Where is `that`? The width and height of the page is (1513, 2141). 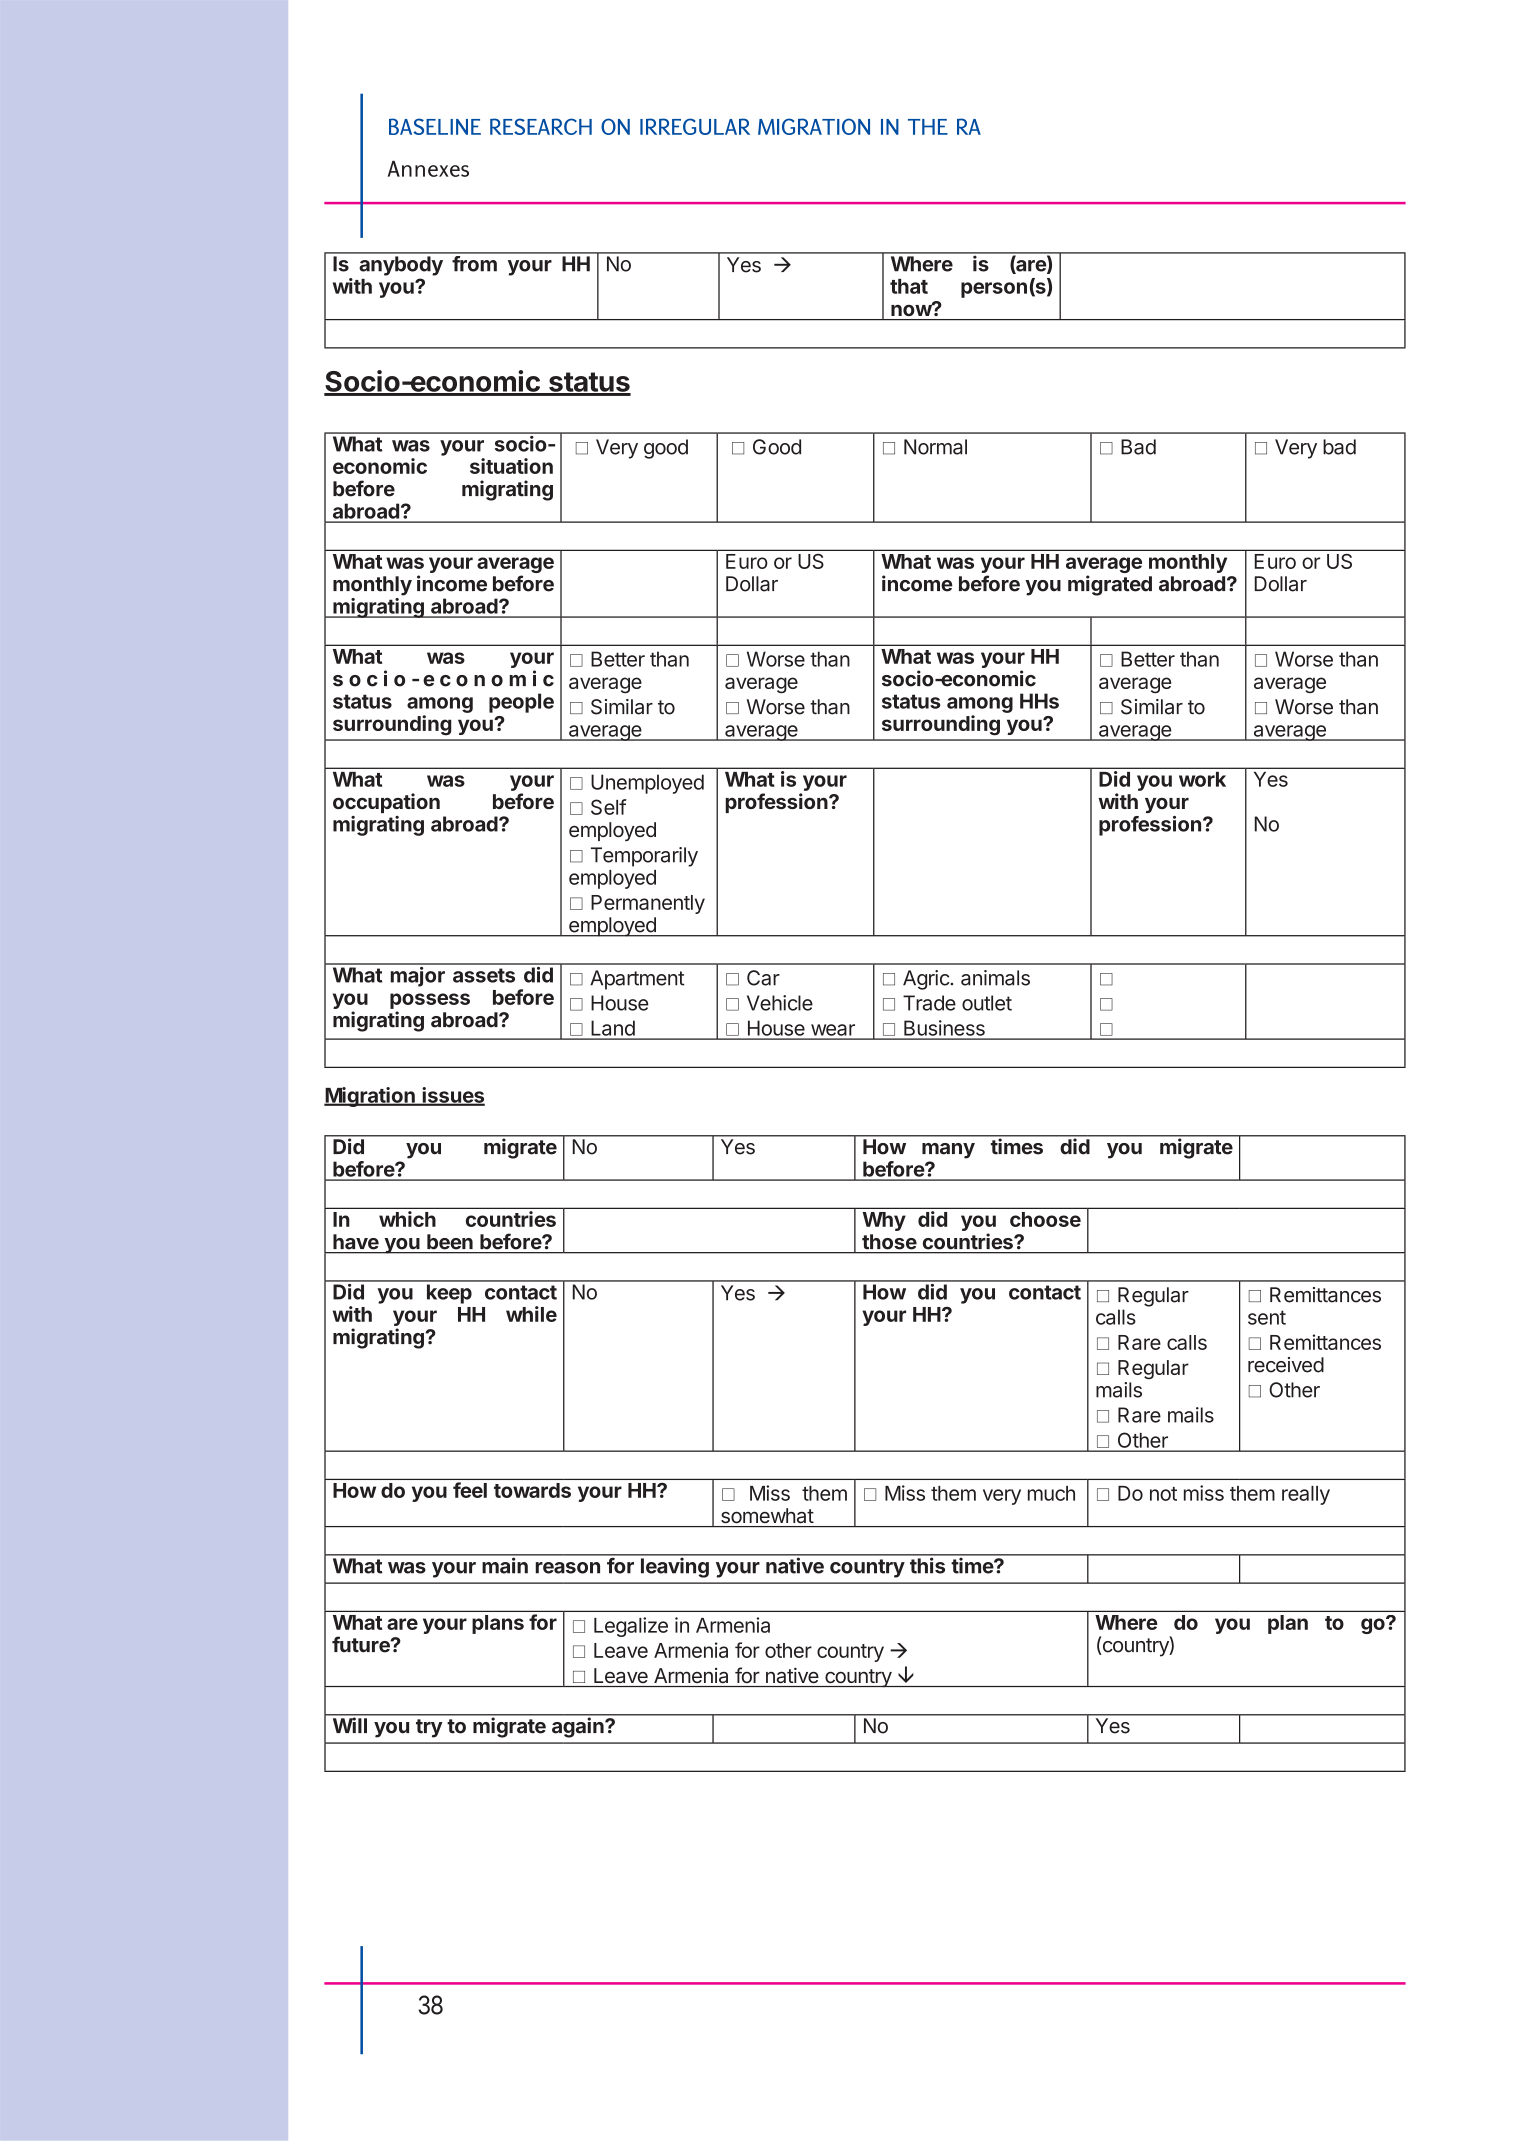
that is located at coordinates (909, 286).
